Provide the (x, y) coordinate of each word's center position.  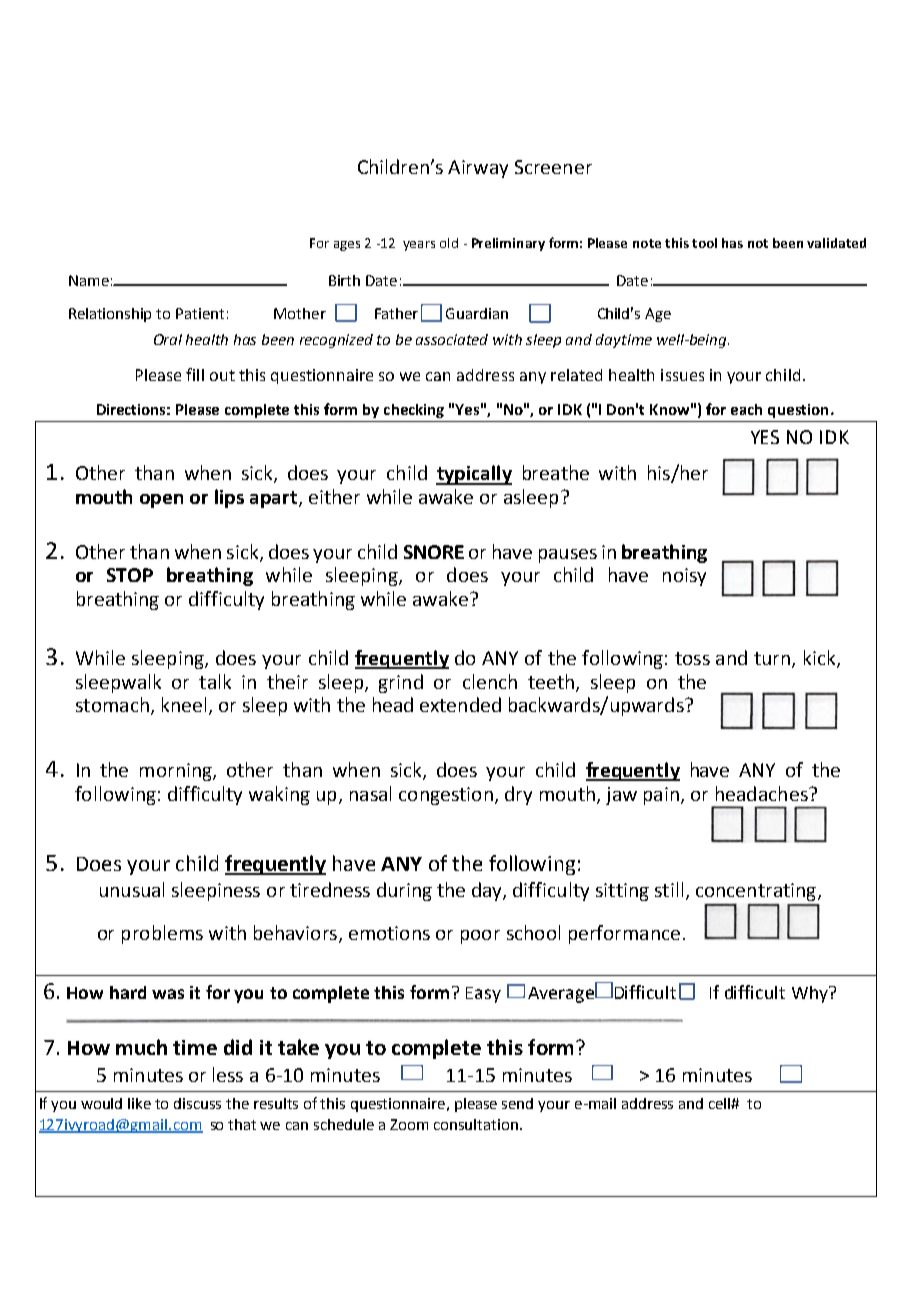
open (161, 501)
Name (89, 280)
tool (704, 243)
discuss (197, 1103)
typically (474, 475)
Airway (478, 169)
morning (177, 772)
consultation (477, 1124)
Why (811, 994)
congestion (446, 796)
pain (661, 796)
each (746, 409)
